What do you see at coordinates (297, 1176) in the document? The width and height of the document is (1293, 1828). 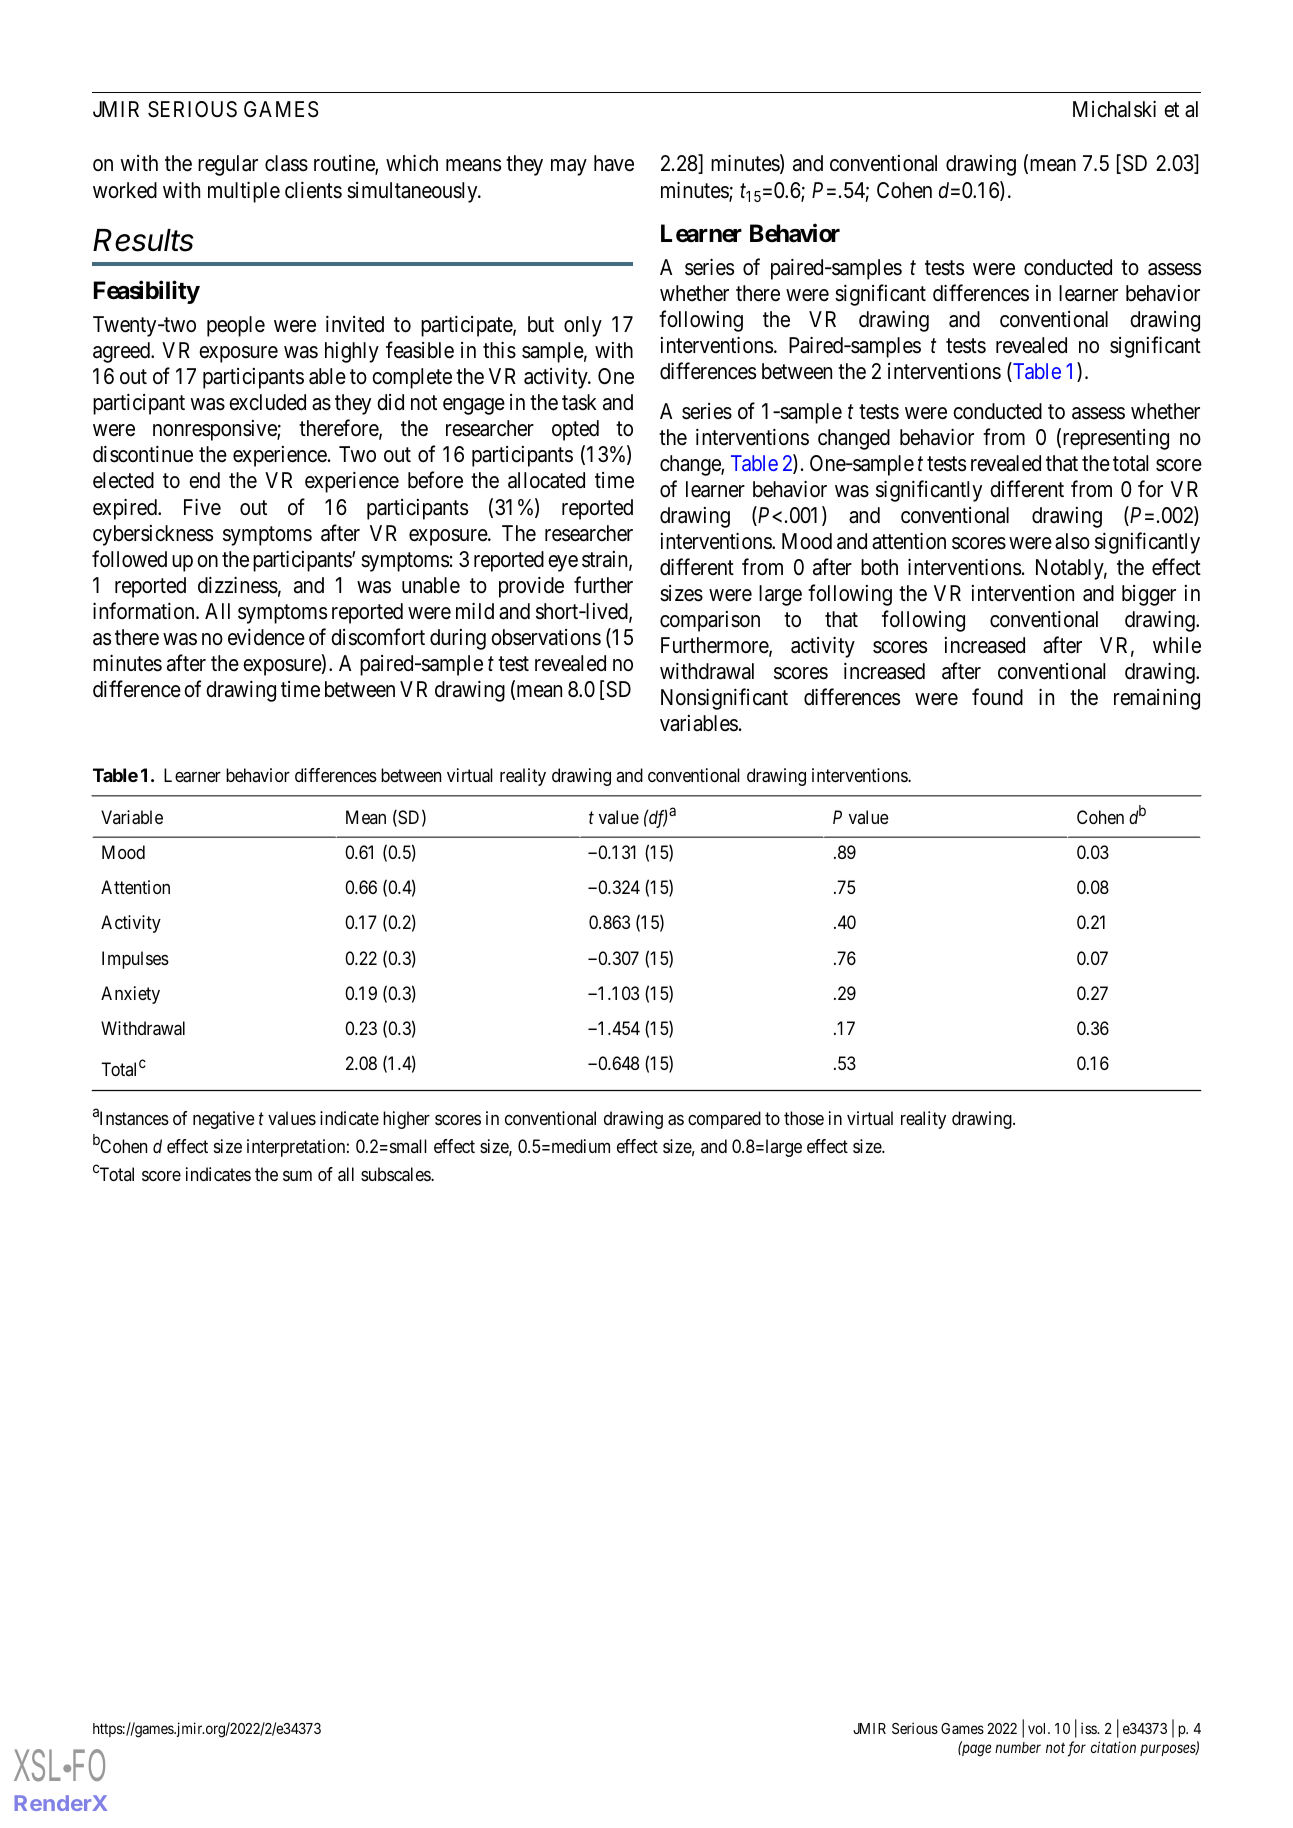 I see `sum` at bounding box center [297, 1176].
